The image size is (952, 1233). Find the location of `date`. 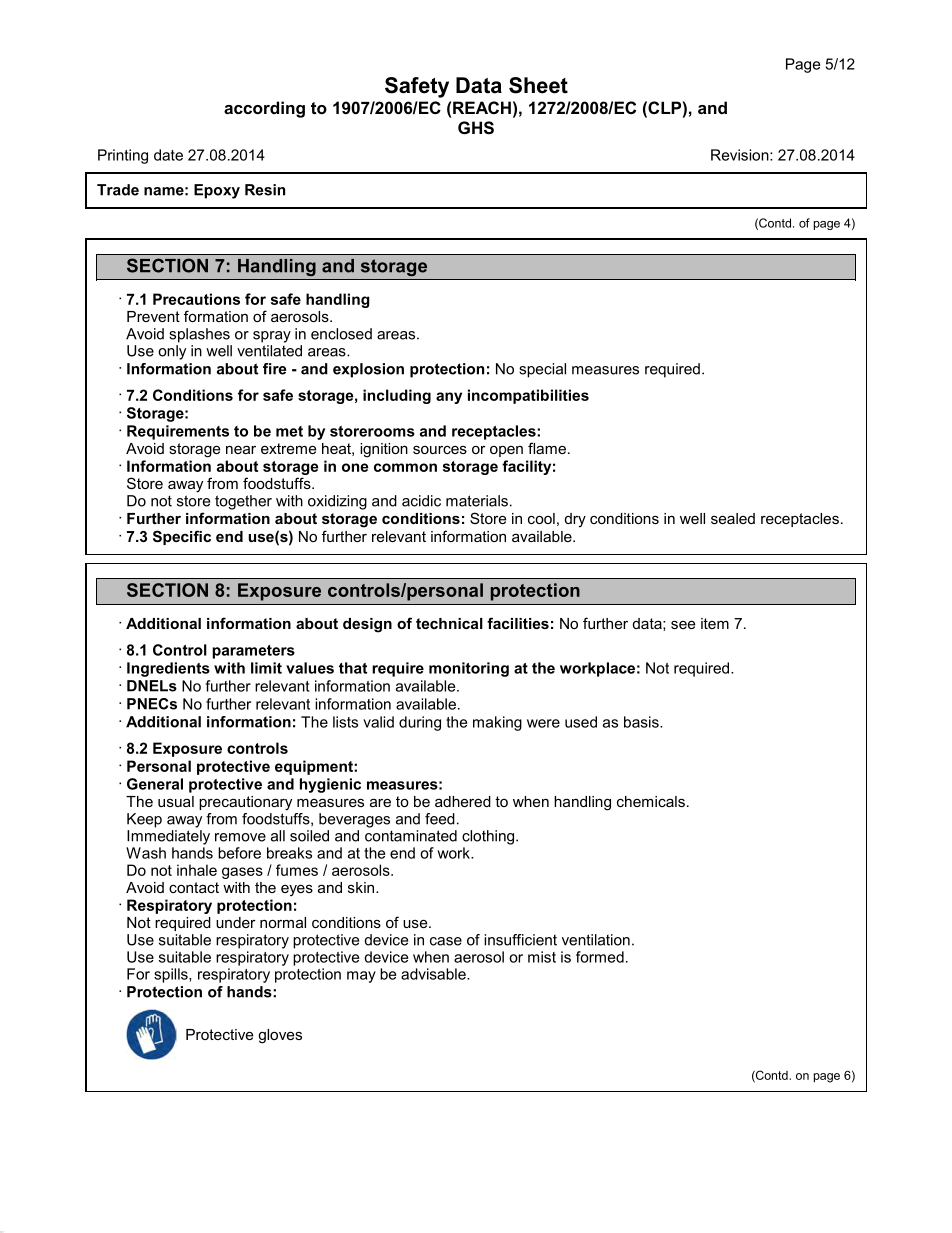

date is located at coordinates (168, 155).
